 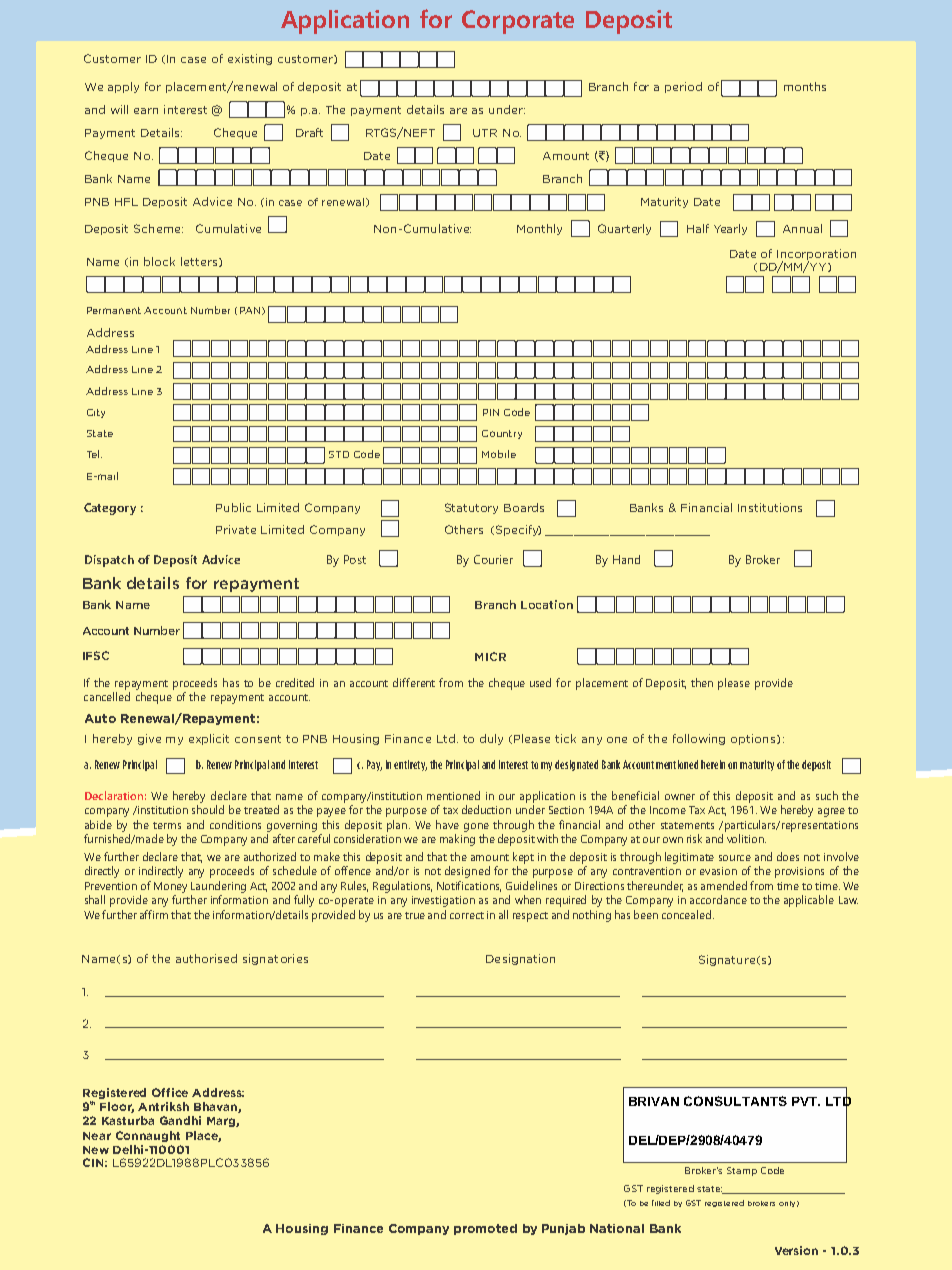 I want to click on affirm, so click(x=154, y=914).
